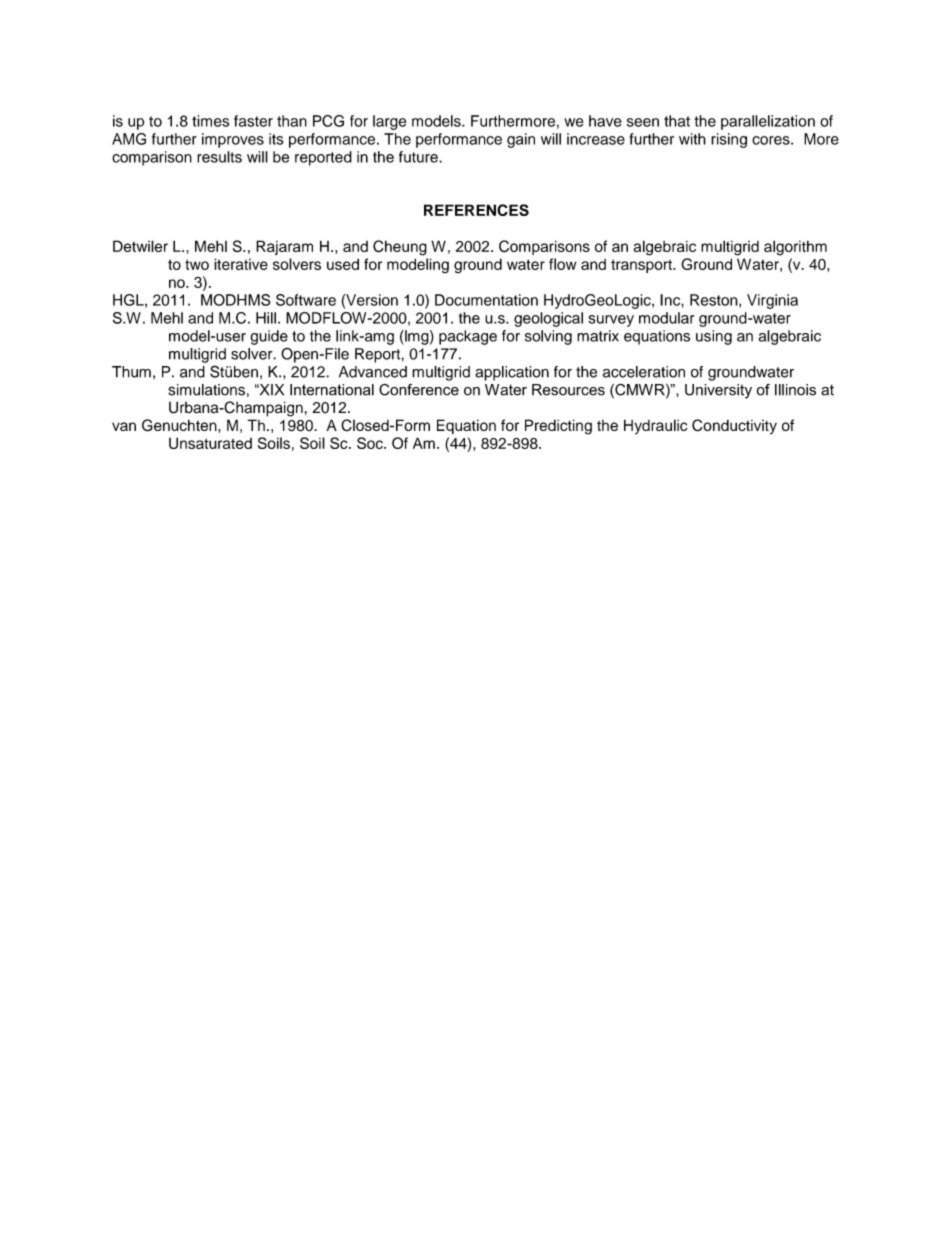  What do you see at coordinates (521, 140) in the screenshot?
I see `gain` at bounding box center [521, 140].
